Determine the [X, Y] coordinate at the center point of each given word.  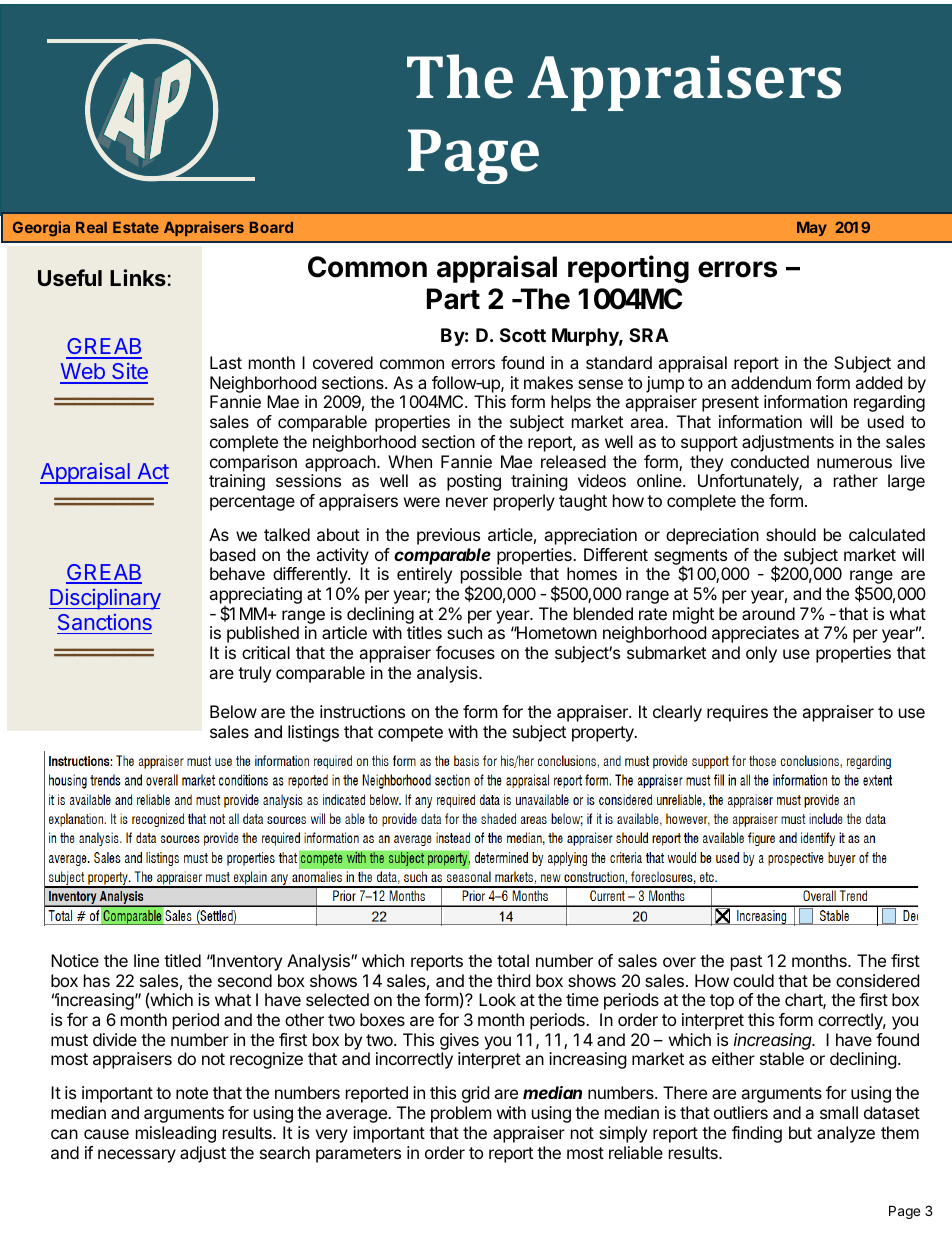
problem [461, 1114]
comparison [253, 463]
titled [182, 960]
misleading [176, 1134]
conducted [770, 461]
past [746, 963]
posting [474, 482]
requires [737, 713]
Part [453, 299]
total [513, 960]
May [812, 229]
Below [233, 711]
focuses [465, 652]
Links [138, 277]
